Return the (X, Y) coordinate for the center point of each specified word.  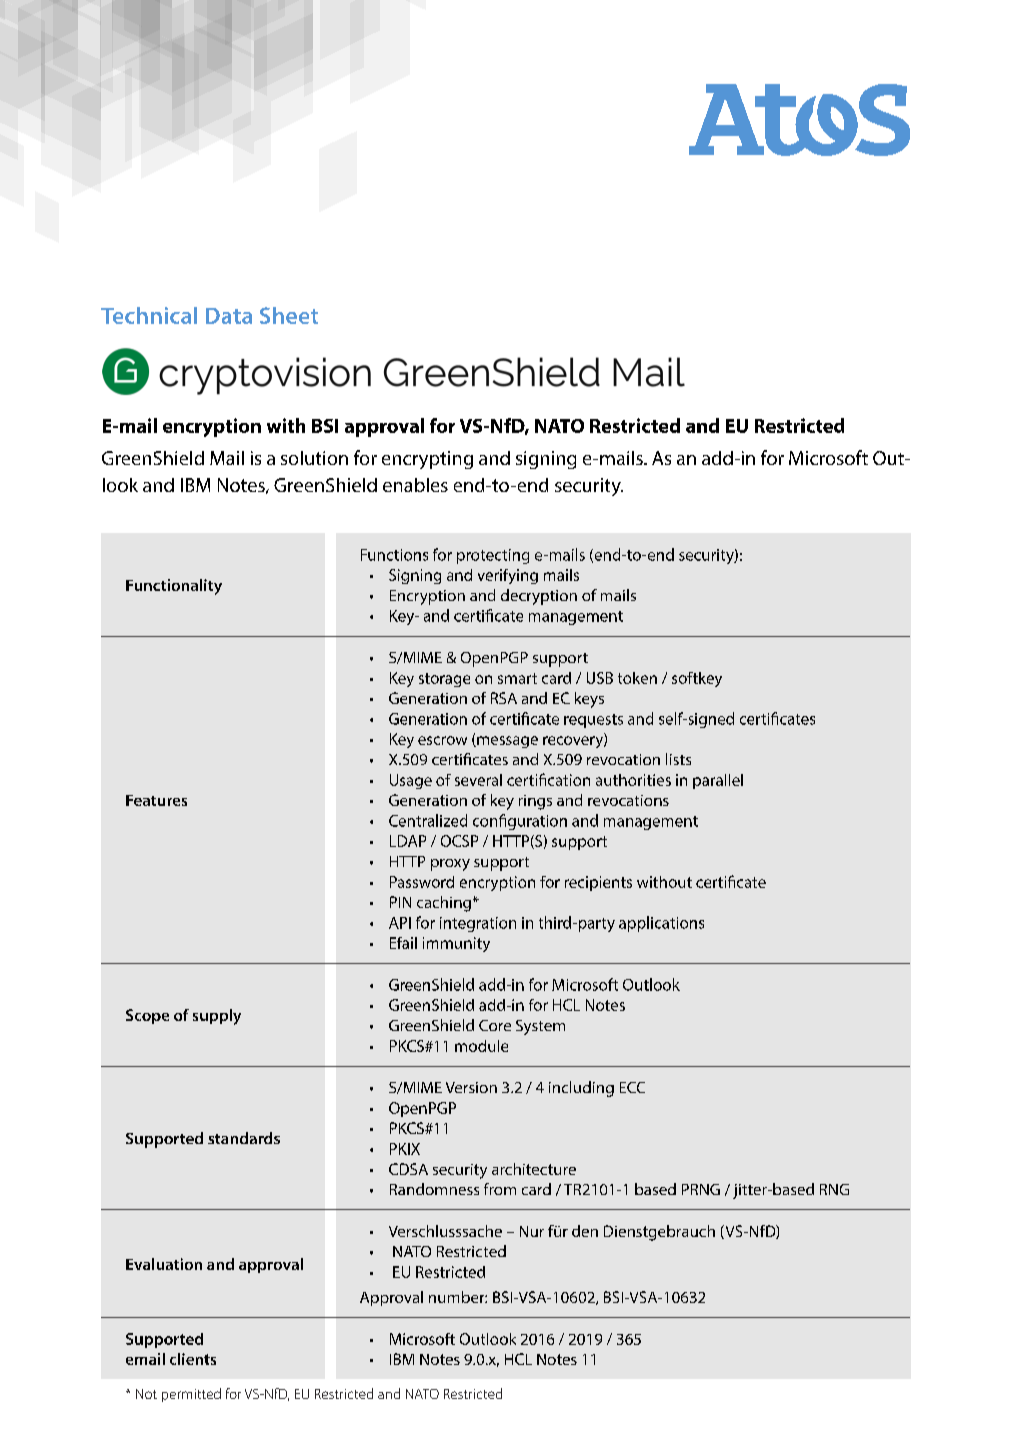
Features (156, 800)
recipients (598, 883)
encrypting (427, 460)
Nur (532, 1231)
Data (229, 316)
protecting (493, 556)
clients (193, 1359)
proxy (450, 865)
